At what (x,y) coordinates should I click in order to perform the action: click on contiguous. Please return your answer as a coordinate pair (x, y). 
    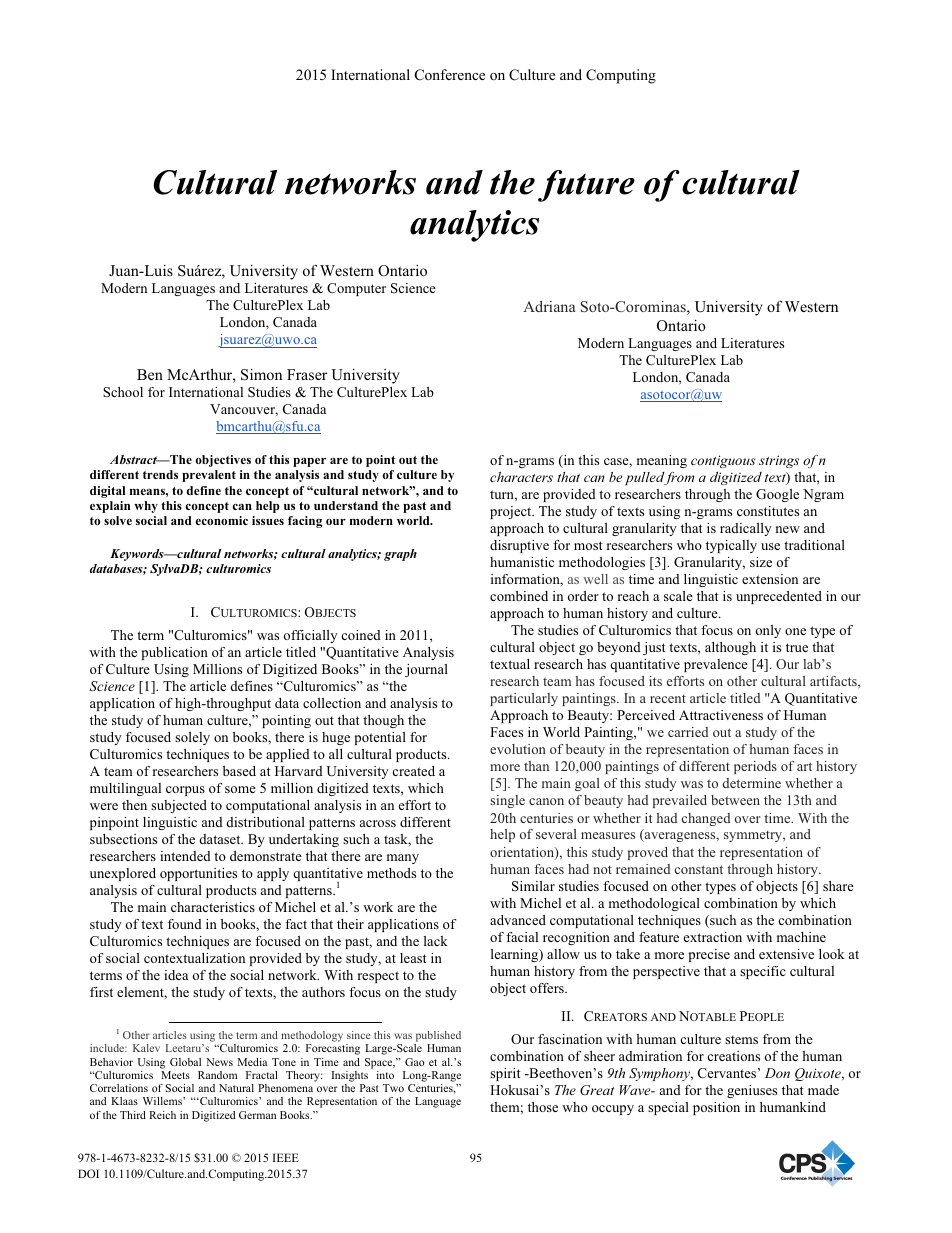
    Looking at the image, I should click on (723, 461).
